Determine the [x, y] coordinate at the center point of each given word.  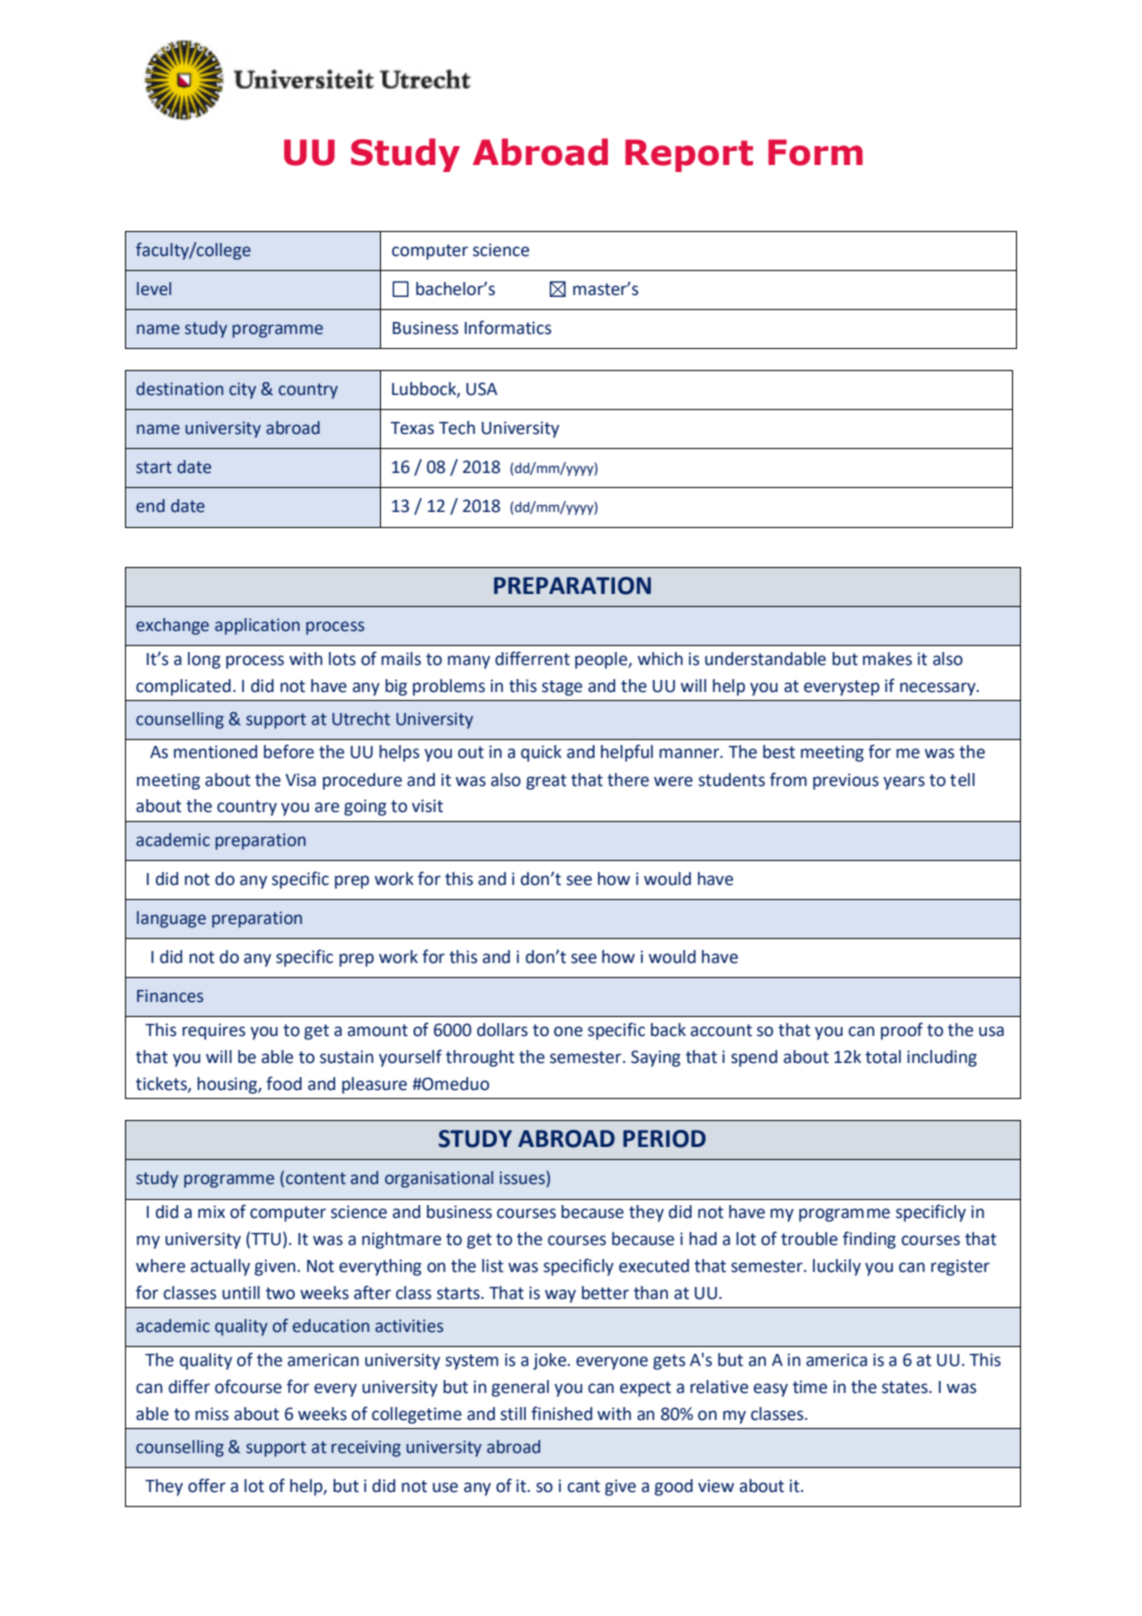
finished [561, 1413]
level [154, 289]
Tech [457, 428]
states [906, 1387]
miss [212, 1414]
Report [689, 155]
